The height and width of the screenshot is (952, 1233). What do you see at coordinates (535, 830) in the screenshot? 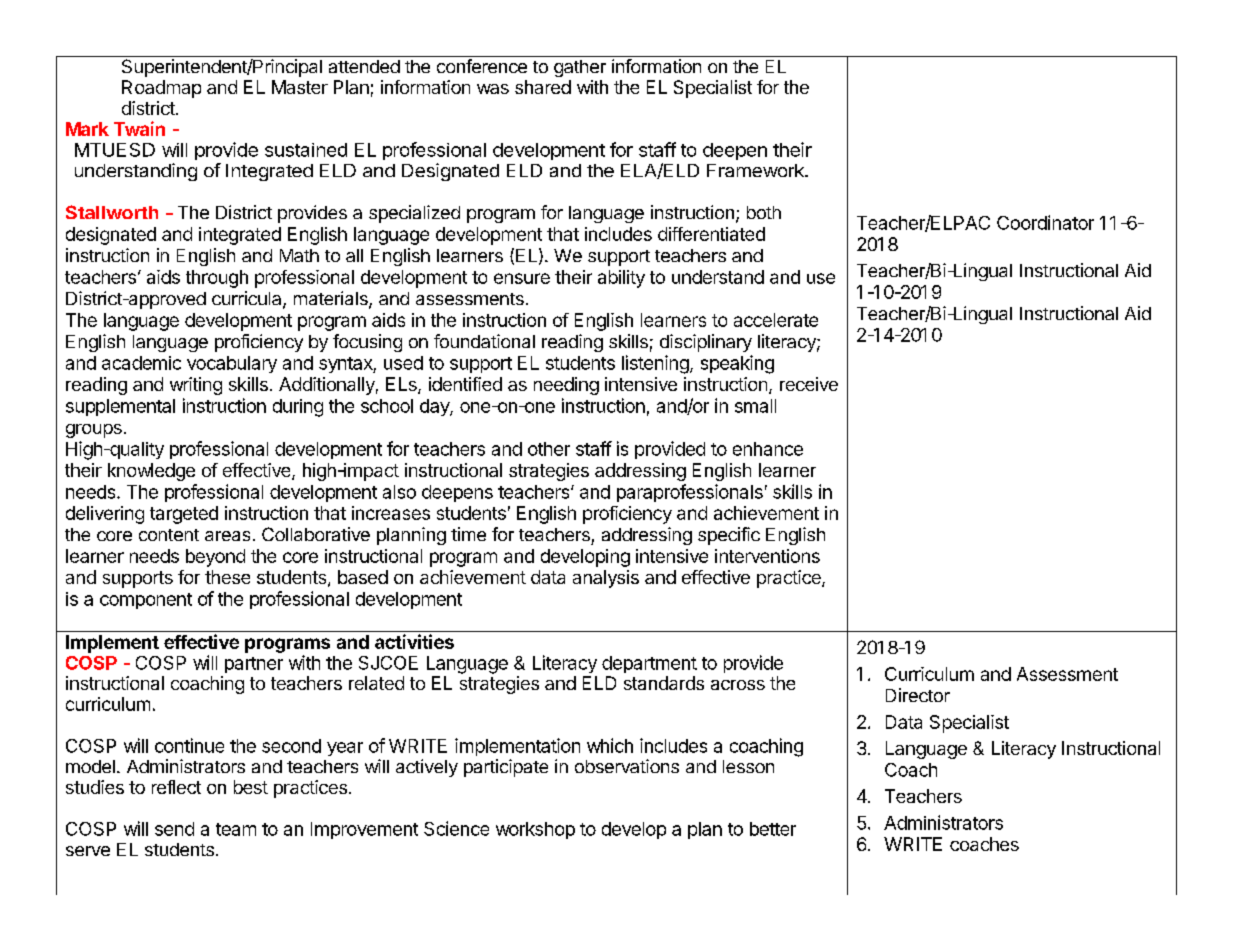
I see `workshop` at bounding box center [535, 830].
